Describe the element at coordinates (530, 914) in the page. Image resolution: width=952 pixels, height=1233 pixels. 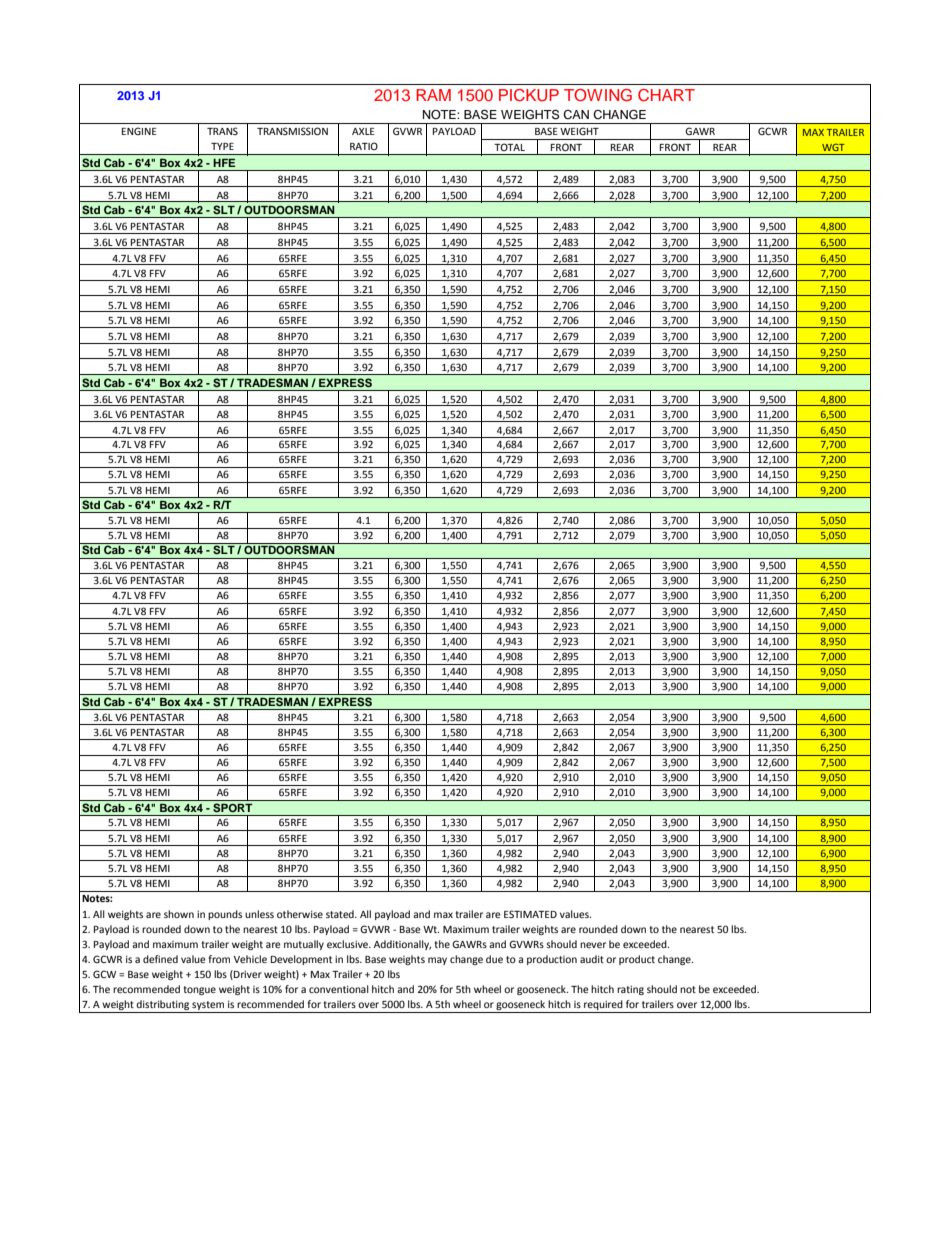
I see `ESTIMATED` at that location.
